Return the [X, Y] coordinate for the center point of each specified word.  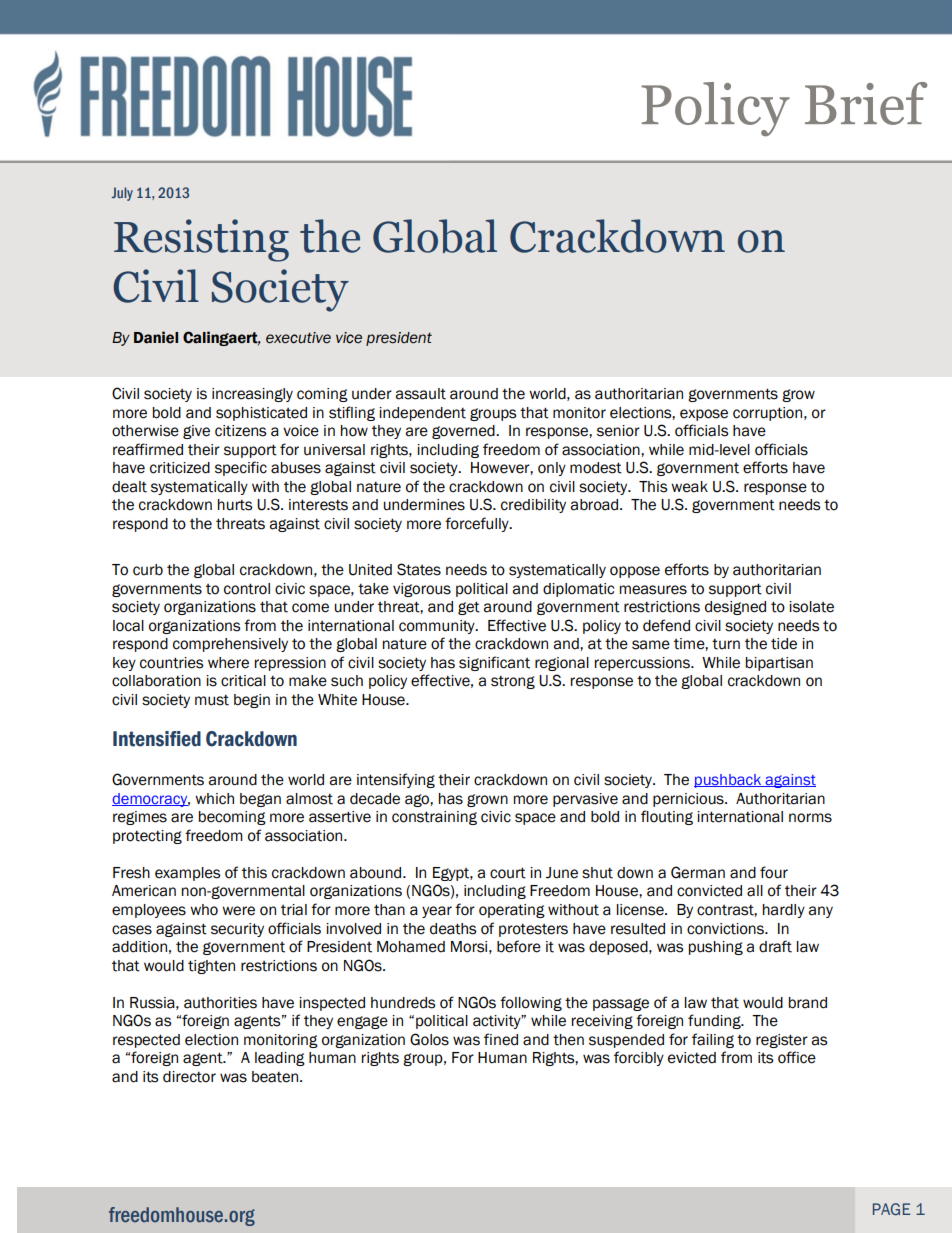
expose [704, 415]
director [189, 1077]
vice [349, 338]
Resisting [201, 240]
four [774, 872]
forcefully [478, 524]
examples [188, 874]
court [508, 873]
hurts [235, 505]
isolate [811, 607]
